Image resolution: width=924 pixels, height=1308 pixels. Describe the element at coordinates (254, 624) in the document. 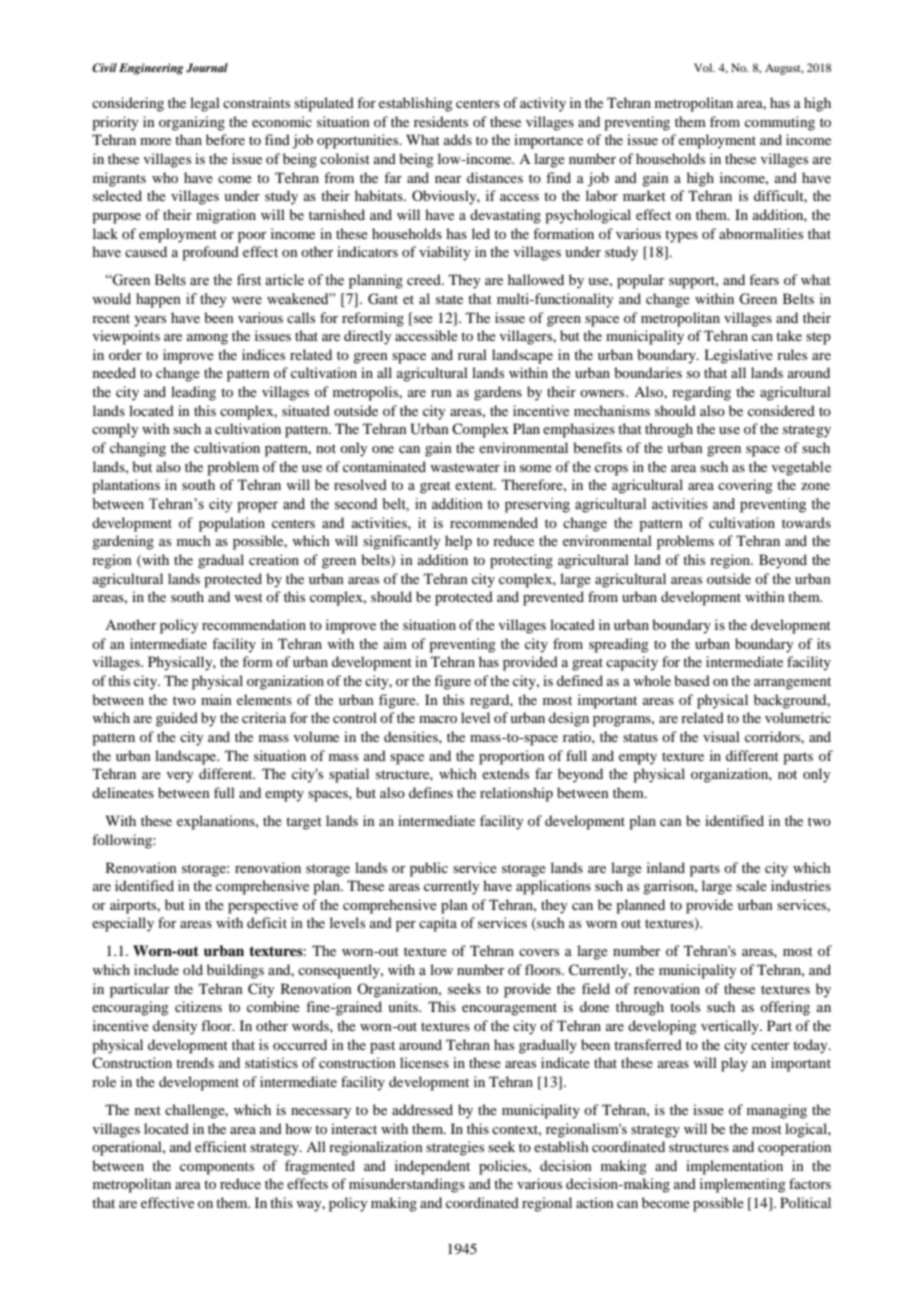

I see `recommendation` at that location.
